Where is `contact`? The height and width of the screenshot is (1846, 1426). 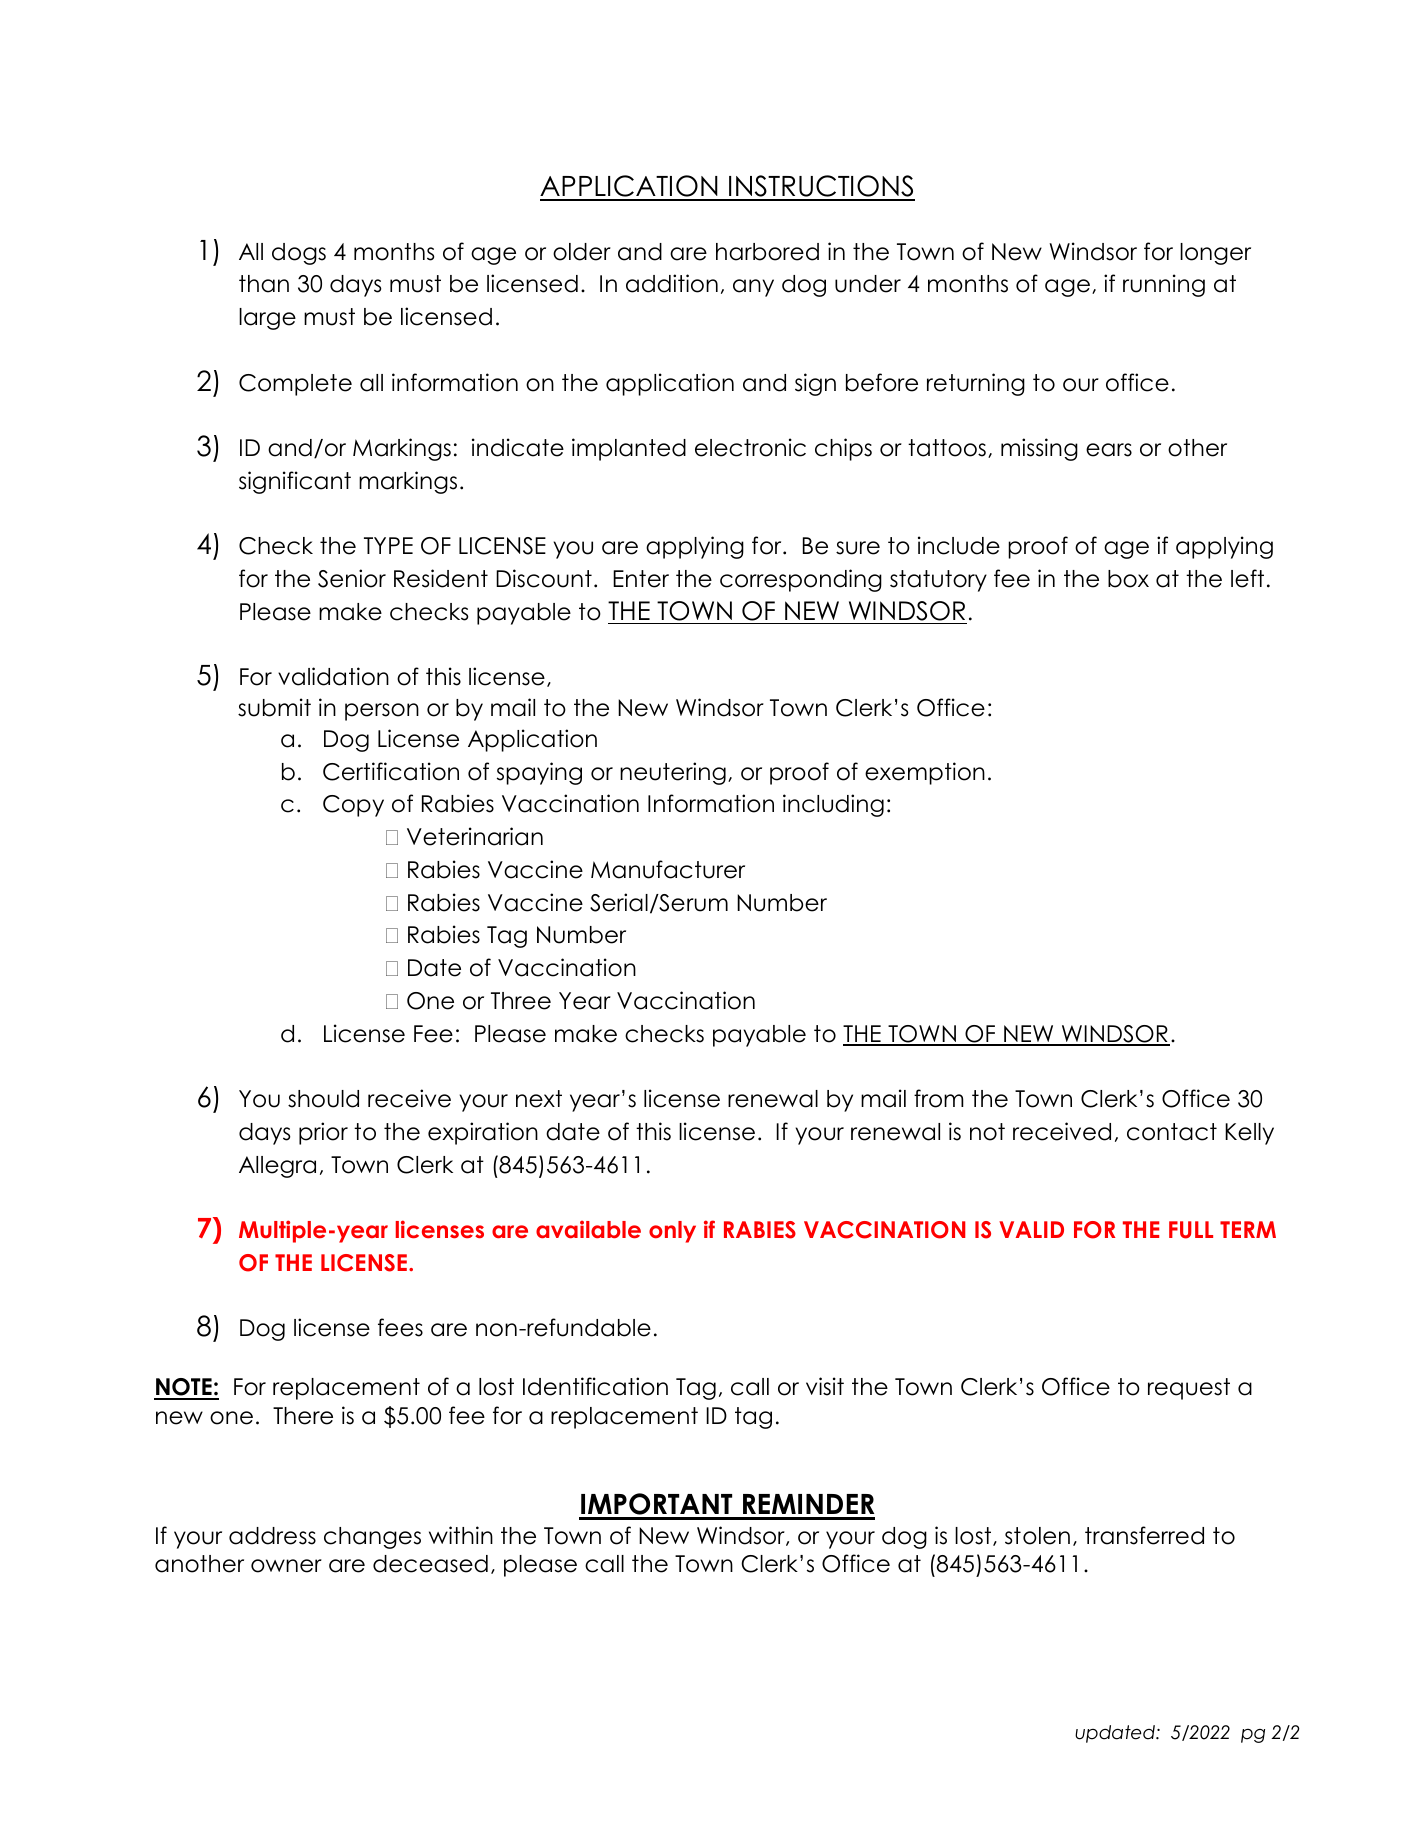
contact is located at coordinates (1172, 1132).
